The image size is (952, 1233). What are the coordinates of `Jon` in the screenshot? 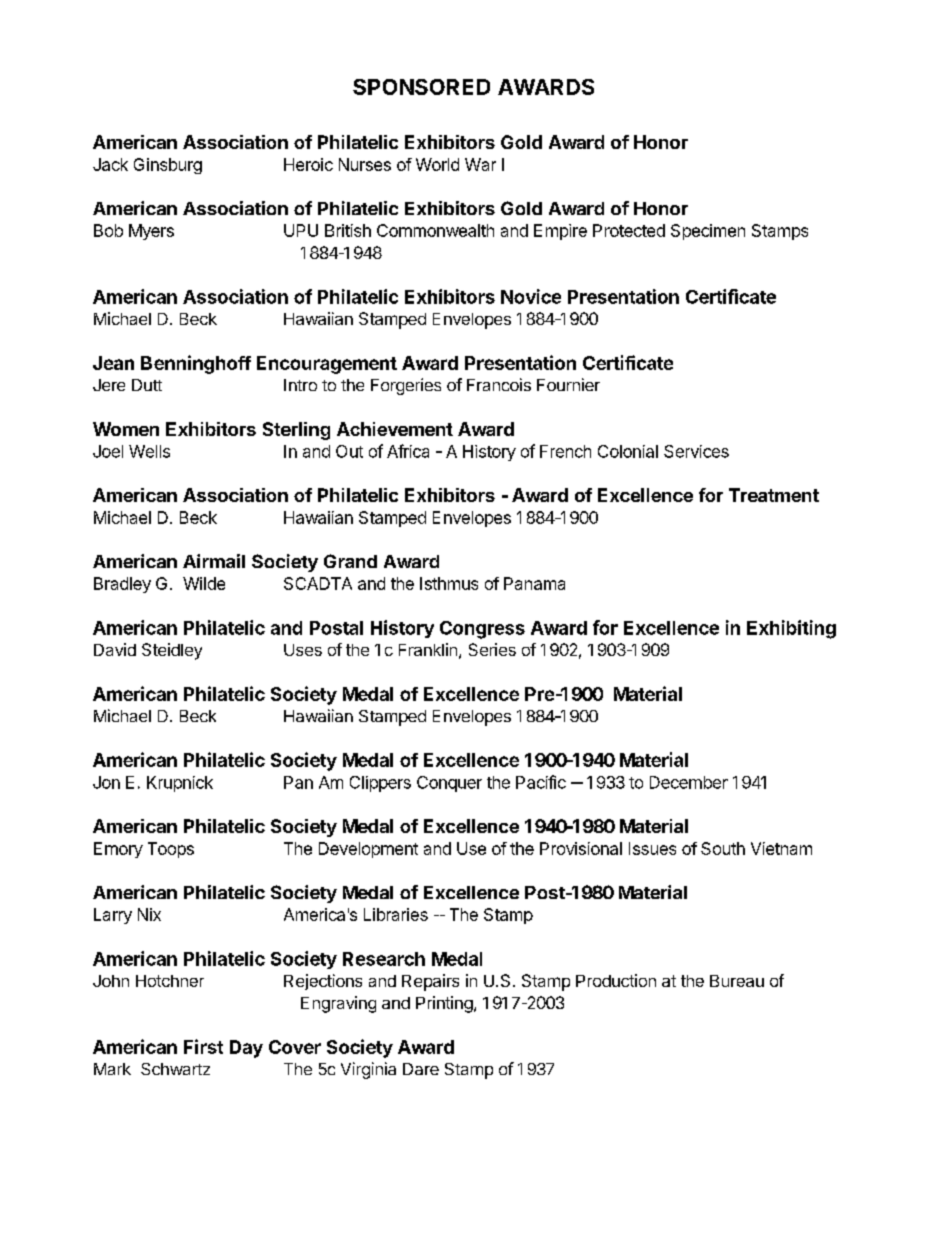 It's located at (106, 782).
